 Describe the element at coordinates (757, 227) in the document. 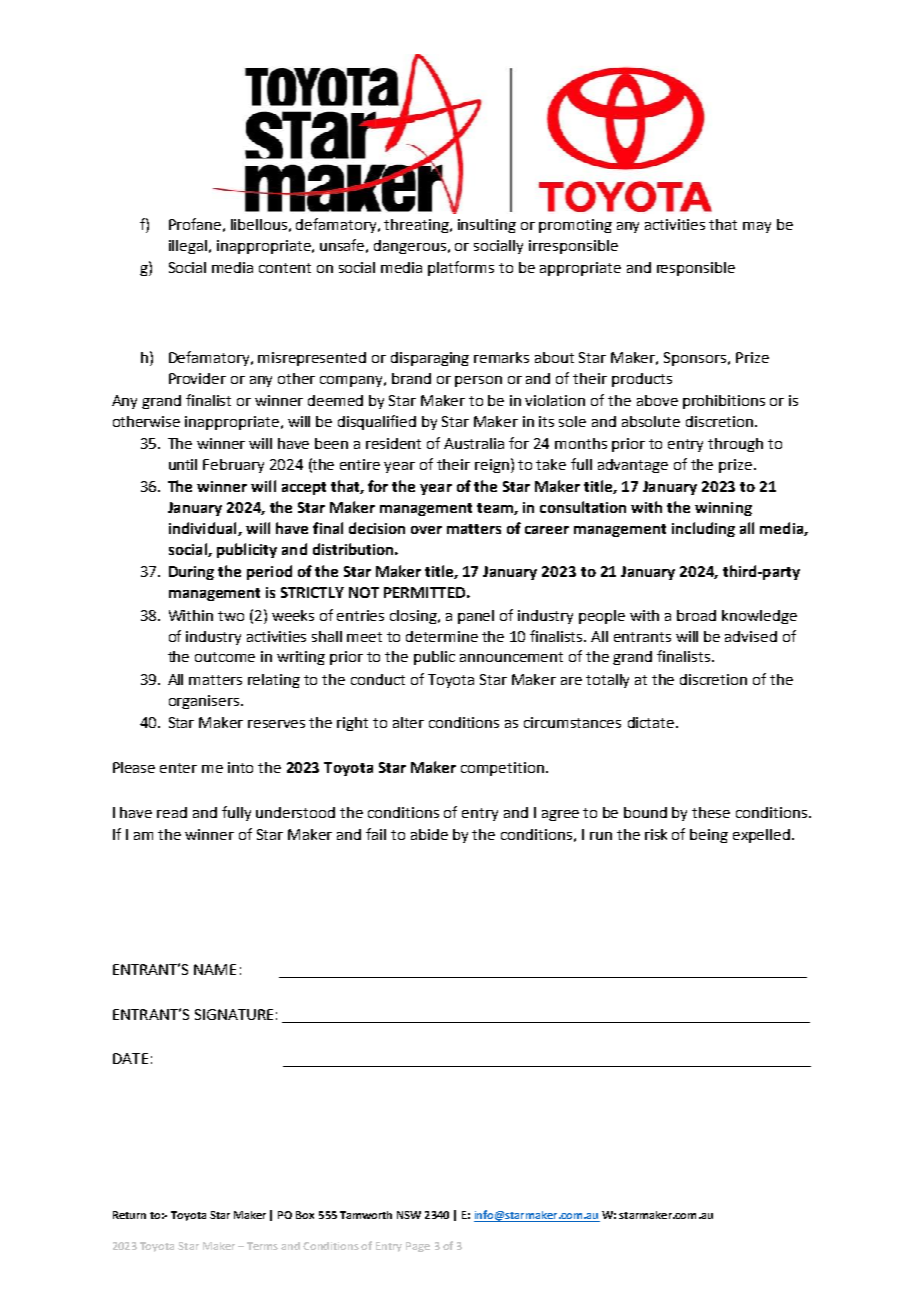

I see `may` at that location.
